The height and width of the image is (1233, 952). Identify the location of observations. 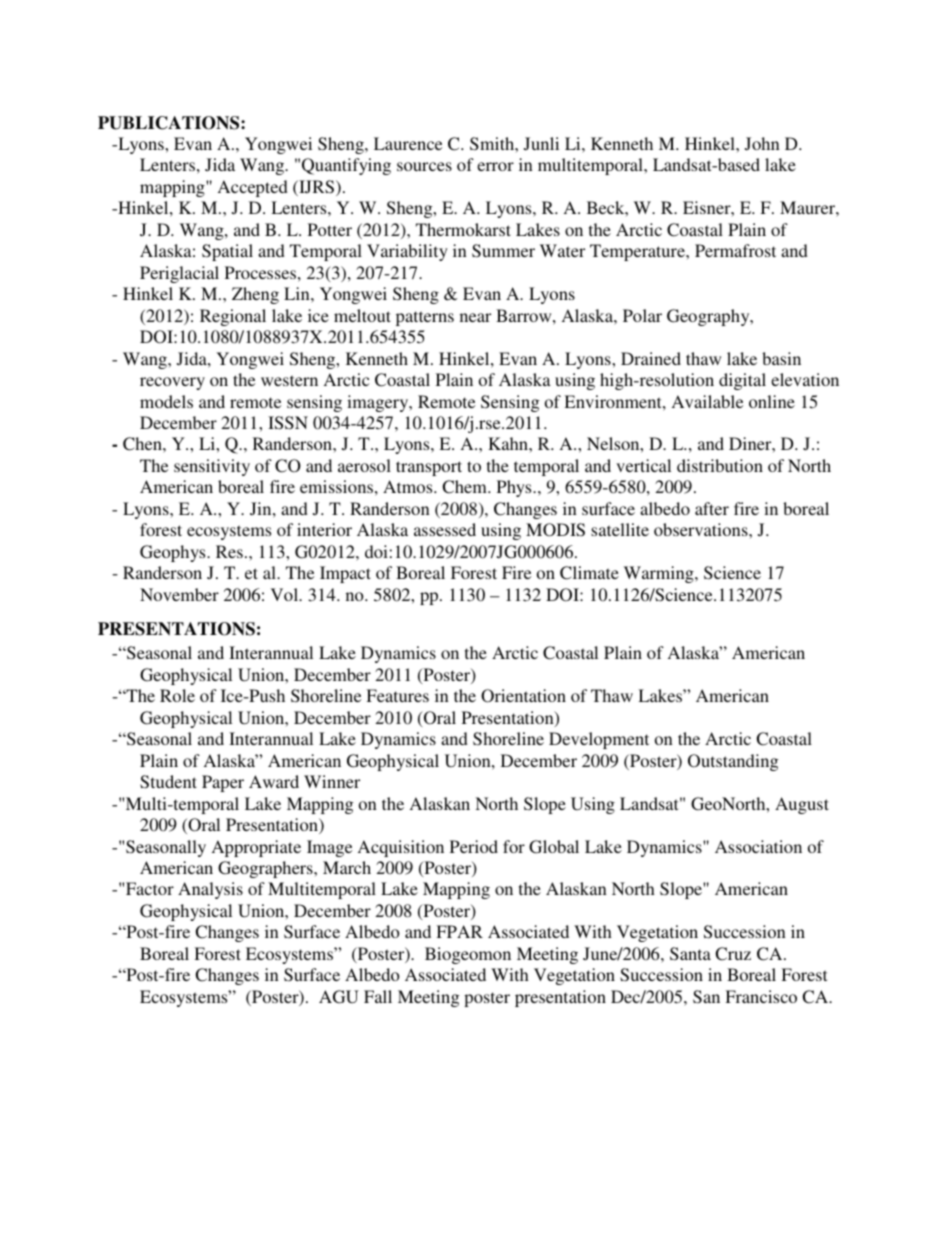
(702, 529).
